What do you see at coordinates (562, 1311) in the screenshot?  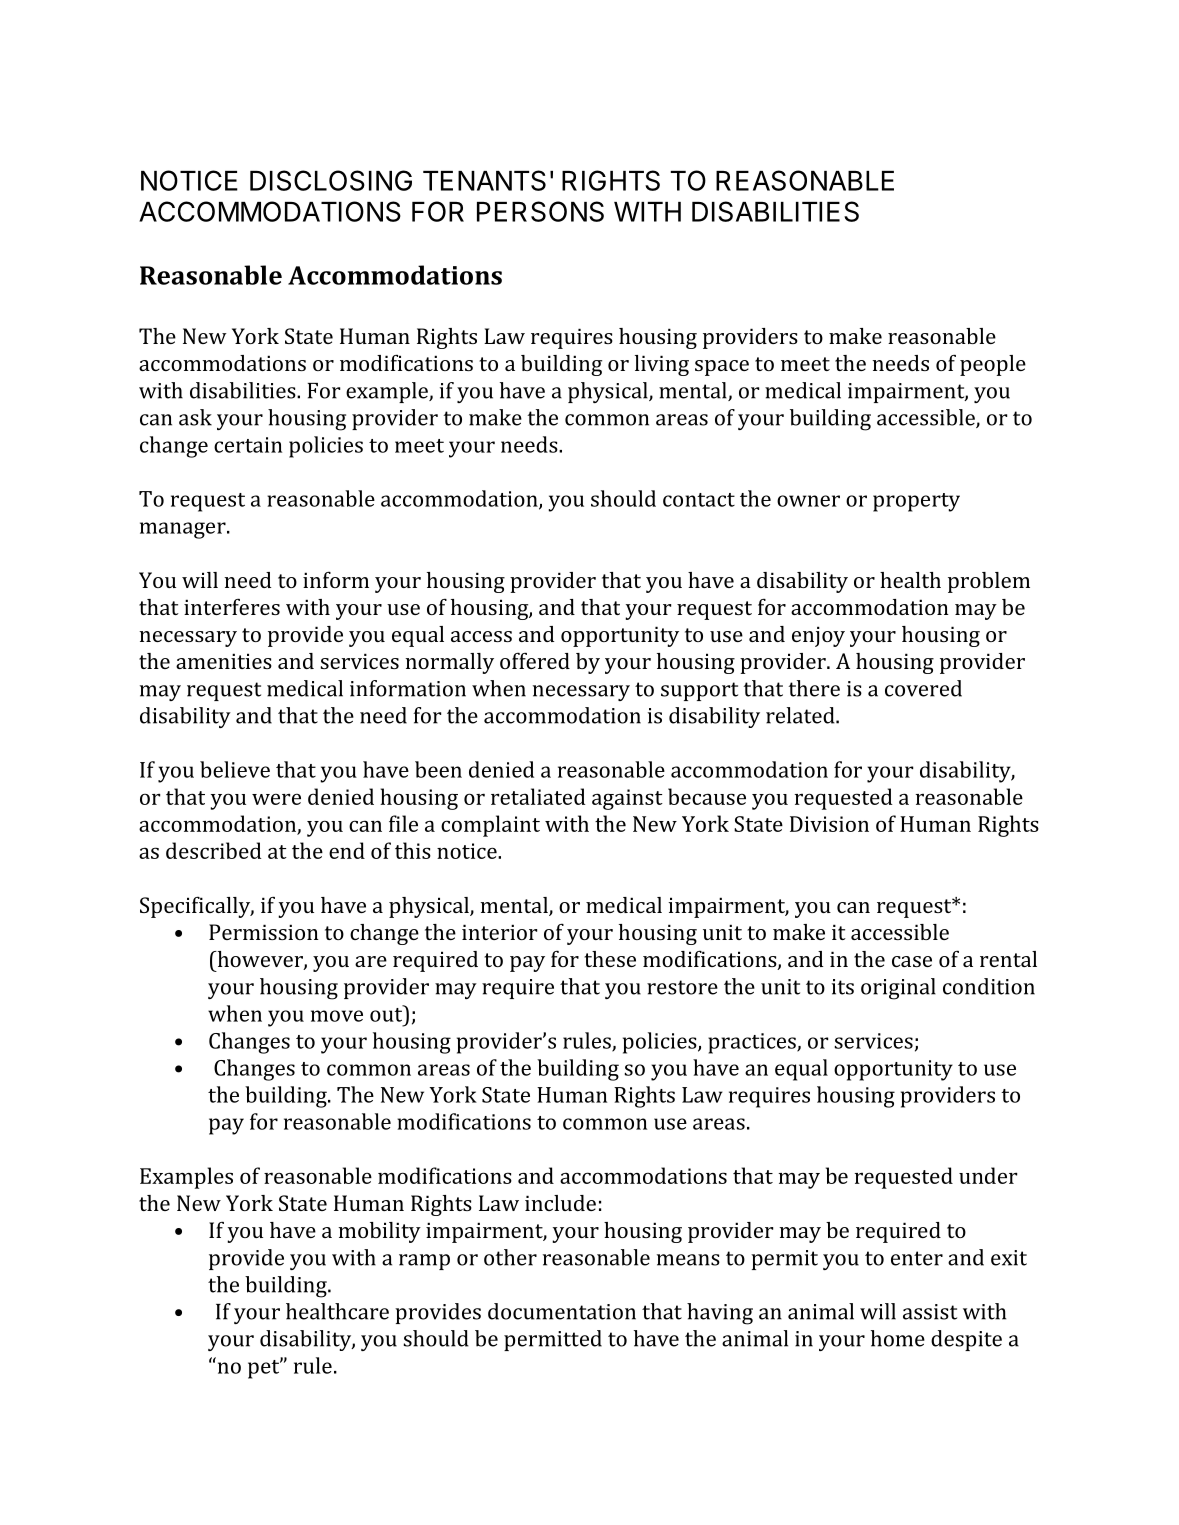 I see `documentation` at bounding box center [562, 1311].
